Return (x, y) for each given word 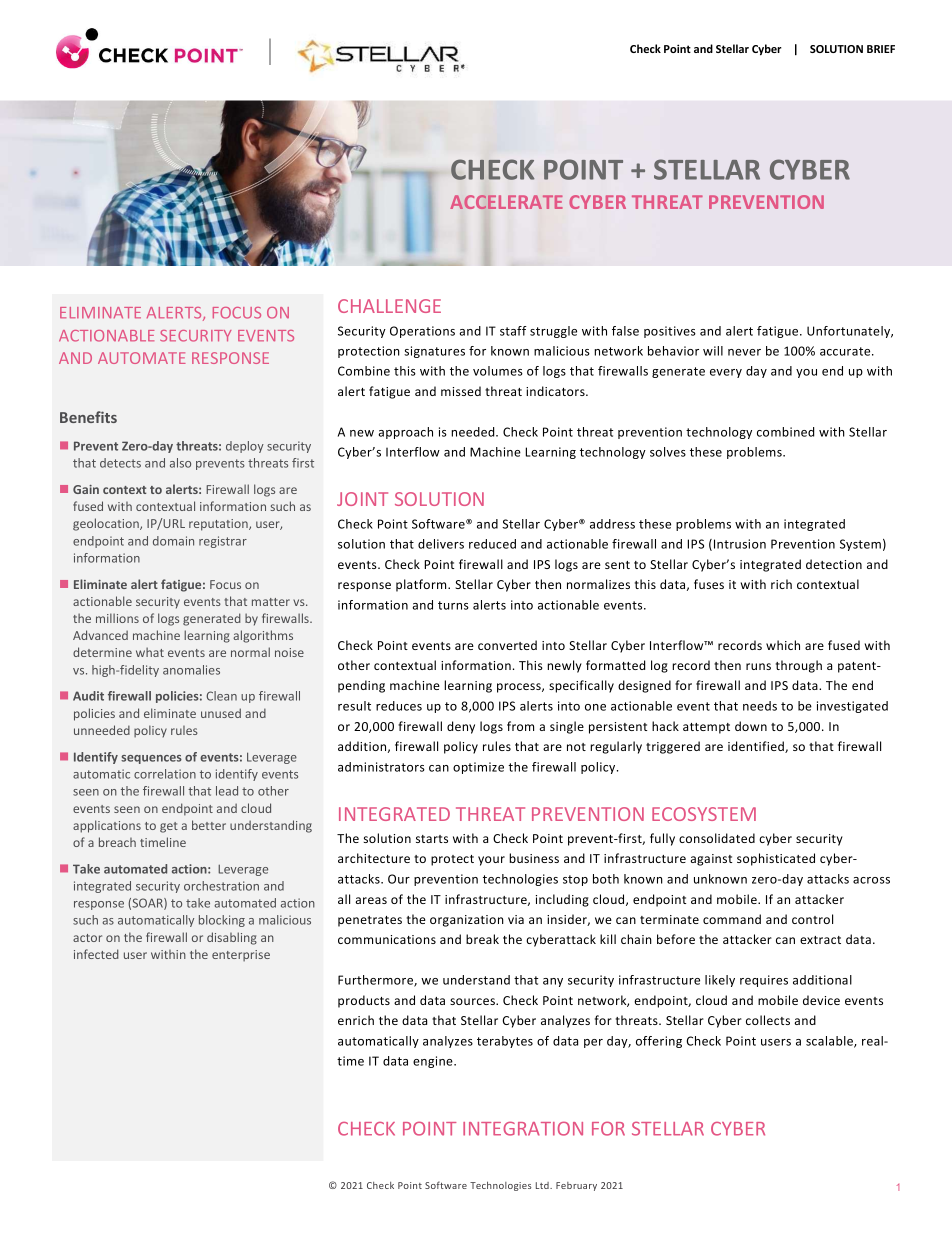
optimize (478, 768)
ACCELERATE (506, 202)
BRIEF (881, 49)
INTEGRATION (523, 1128)
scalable (830, 1042)
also (180, 463)
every (726, 373)
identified (757, 747)
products (364, 1001)
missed (461, 391)
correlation (165, 774)
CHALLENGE (389, 306)
